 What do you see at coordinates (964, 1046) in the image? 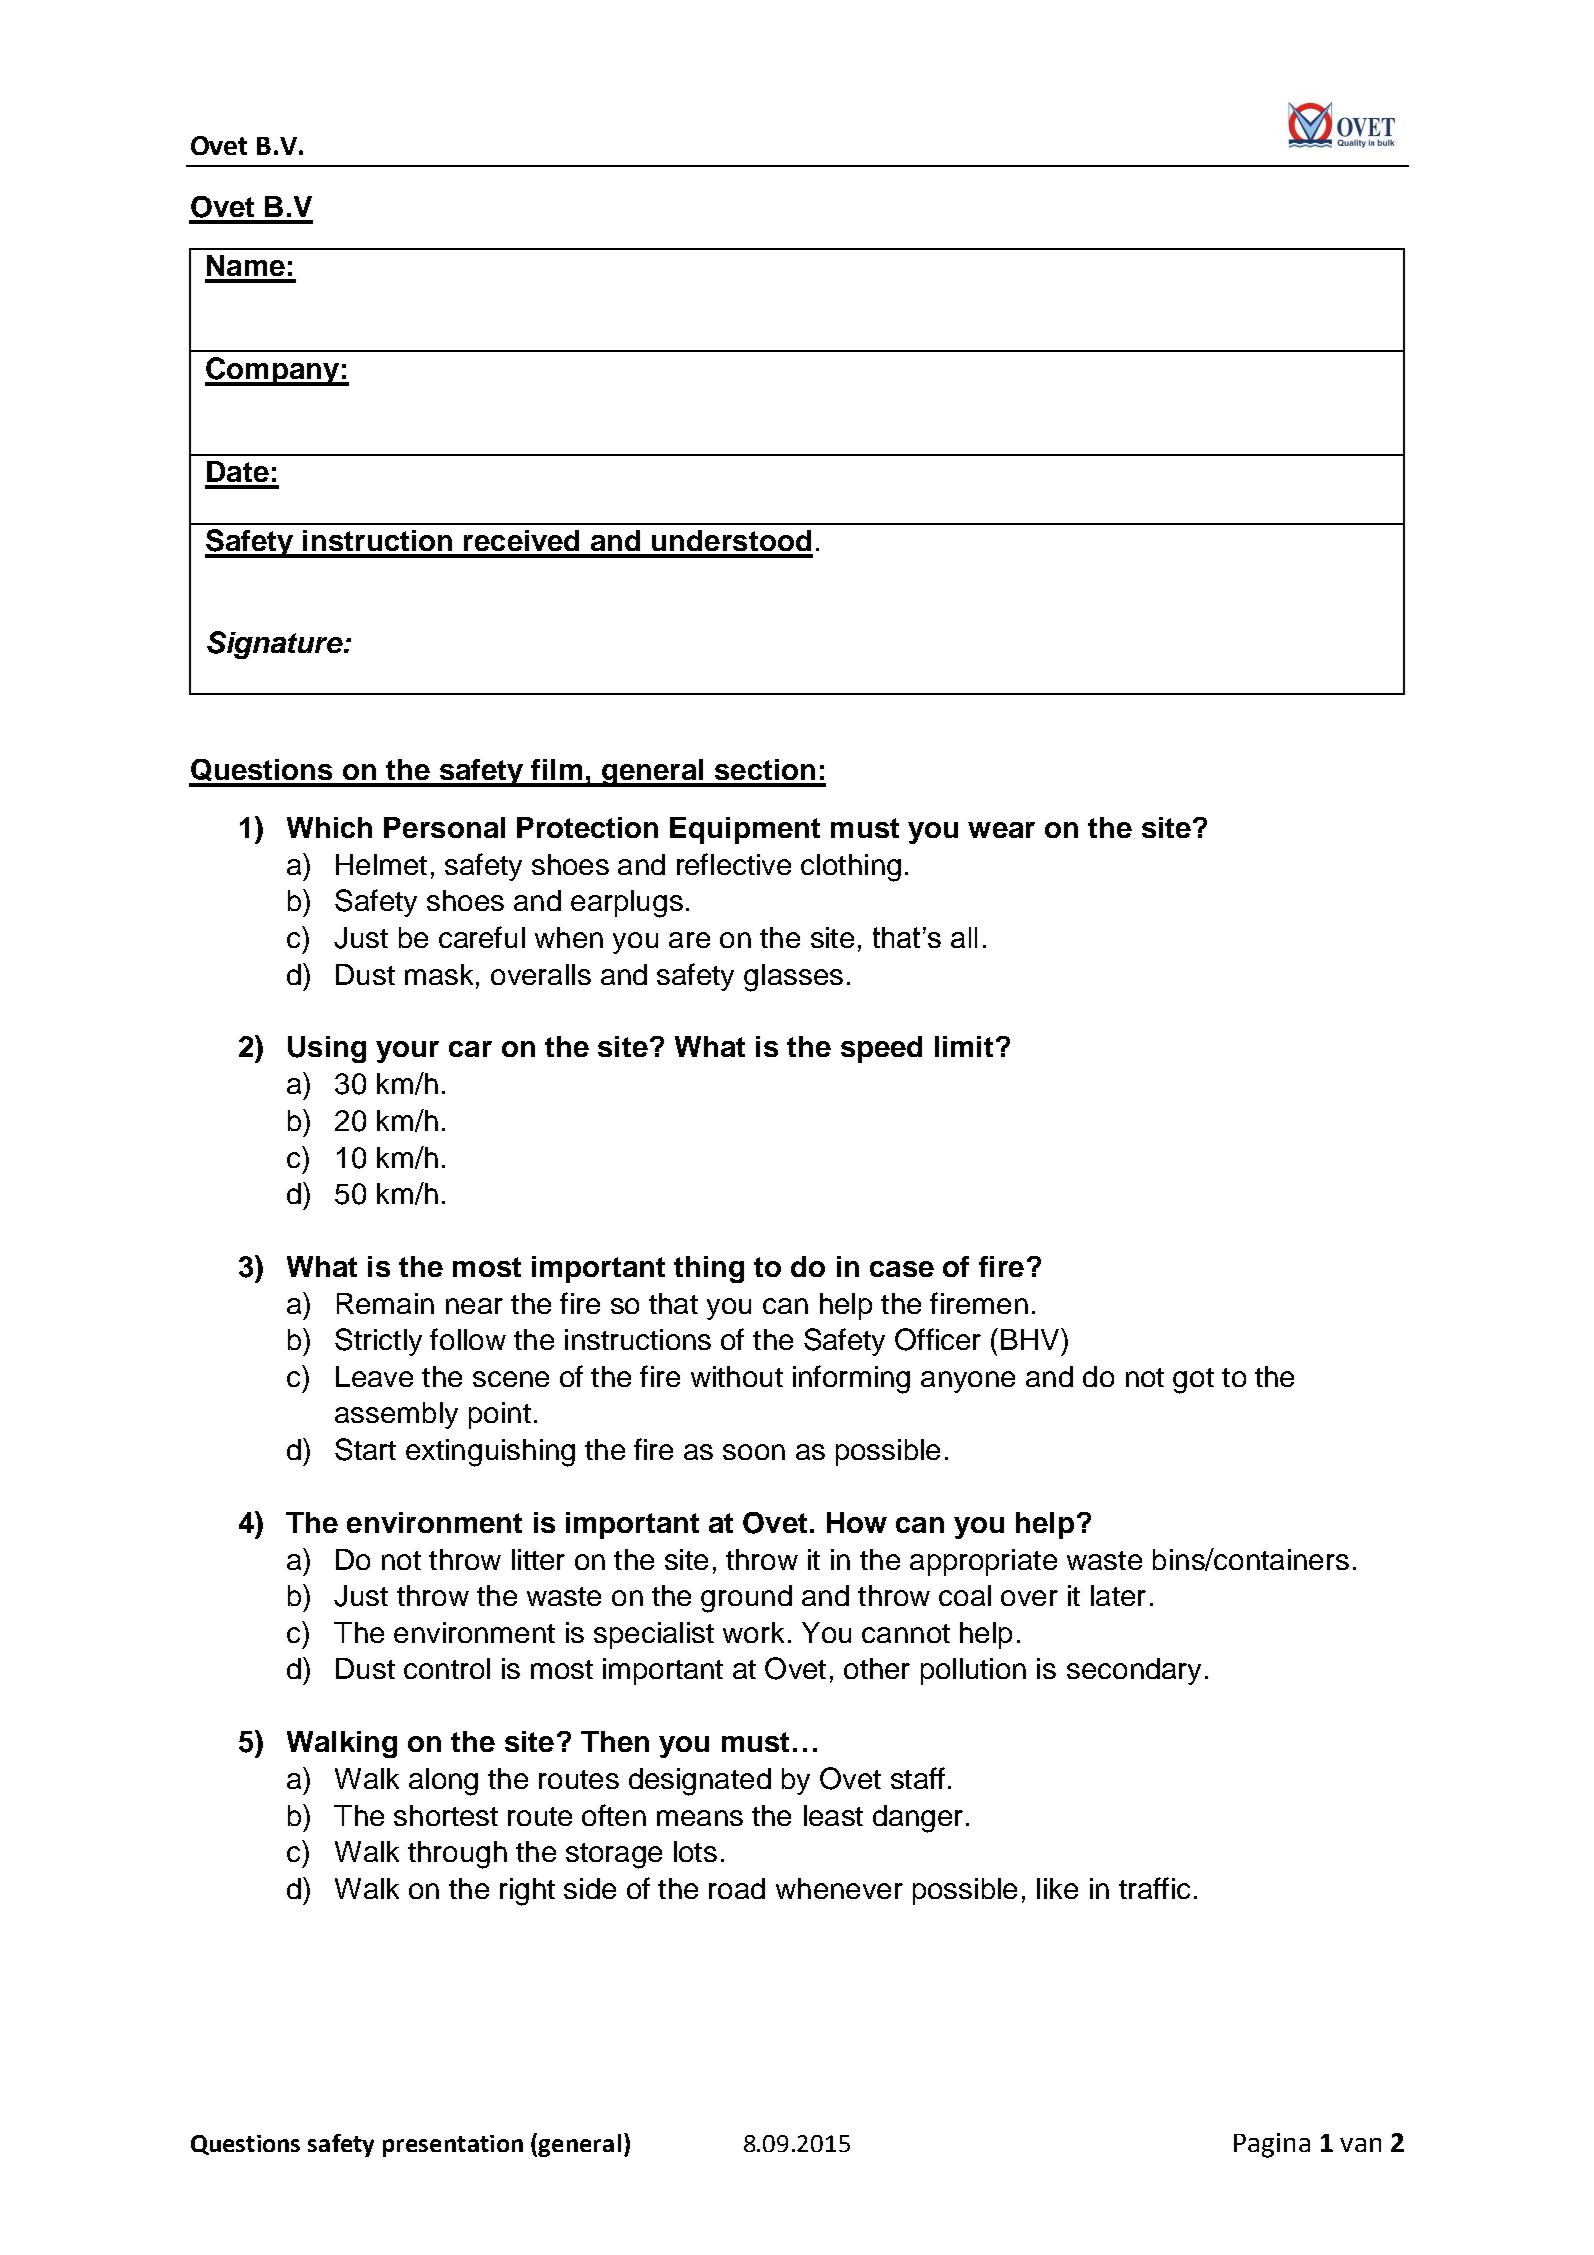
I see `limit` at bounding box center [964, 1046].
